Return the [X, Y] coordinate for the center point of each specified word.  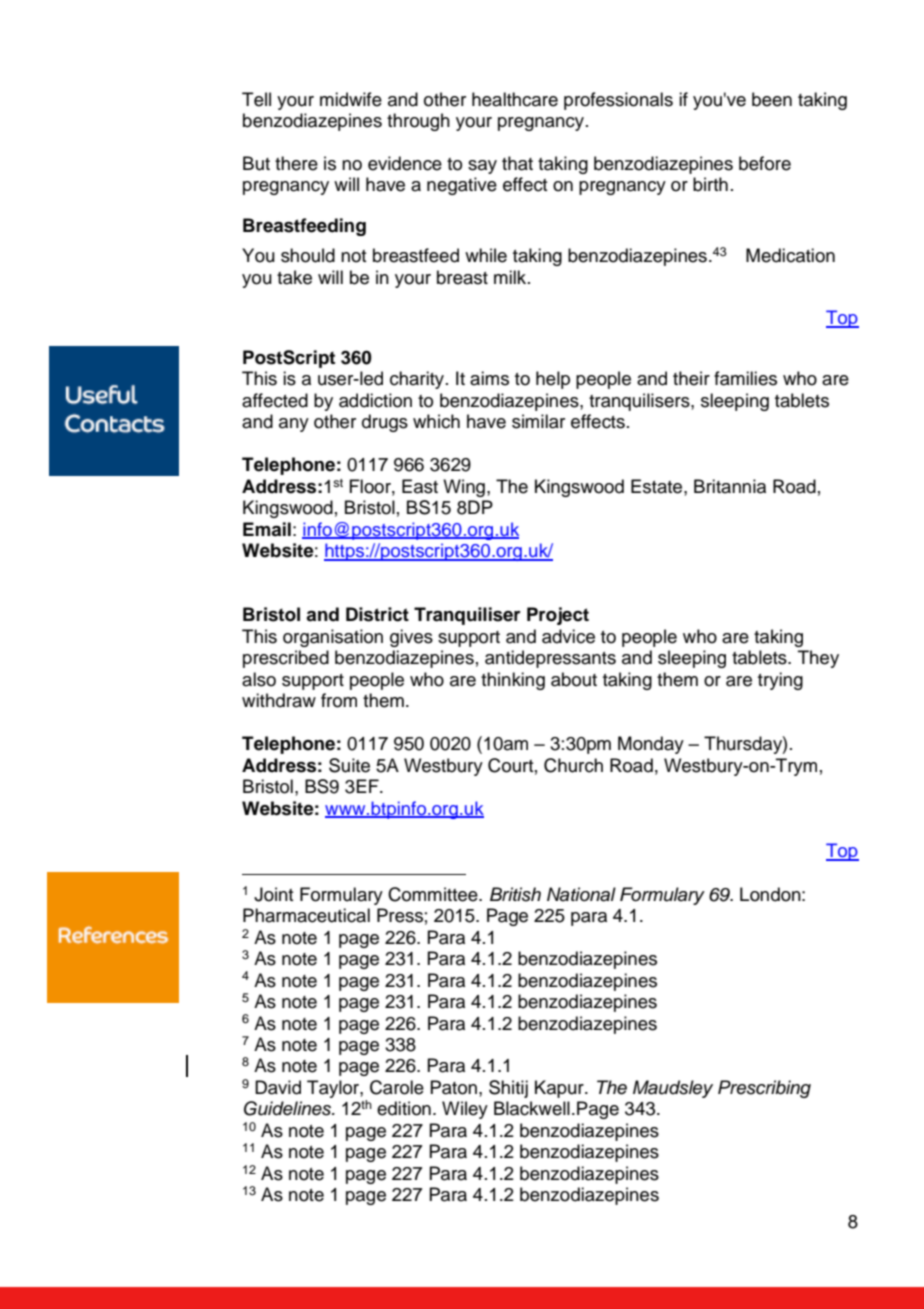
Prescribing [764, 1089]
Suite [349, 765]
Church [573, 765]
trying [780, 681]
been [772, 99]
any [294, 425]
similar [538, 421]
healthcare [515, 99]
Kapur [560, 1089]
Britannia [730, 486]
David [278, 1087]
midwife [351, 99]
